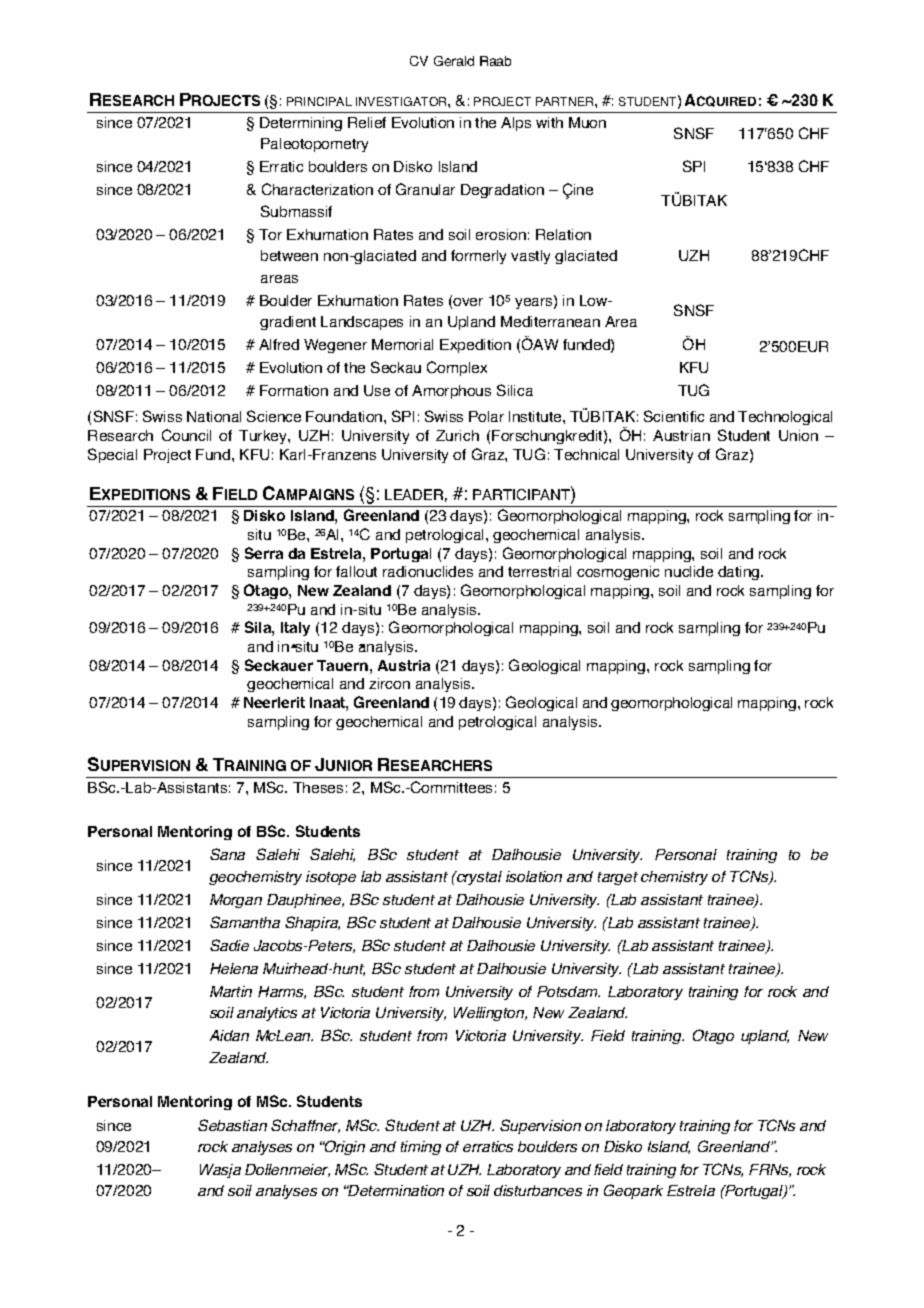 The width and height of the screenshot is (924, 1308). What do you see at coordinates (301, 124) in the screenshot?
I see `Determining` at bounding box center [301, 124].
